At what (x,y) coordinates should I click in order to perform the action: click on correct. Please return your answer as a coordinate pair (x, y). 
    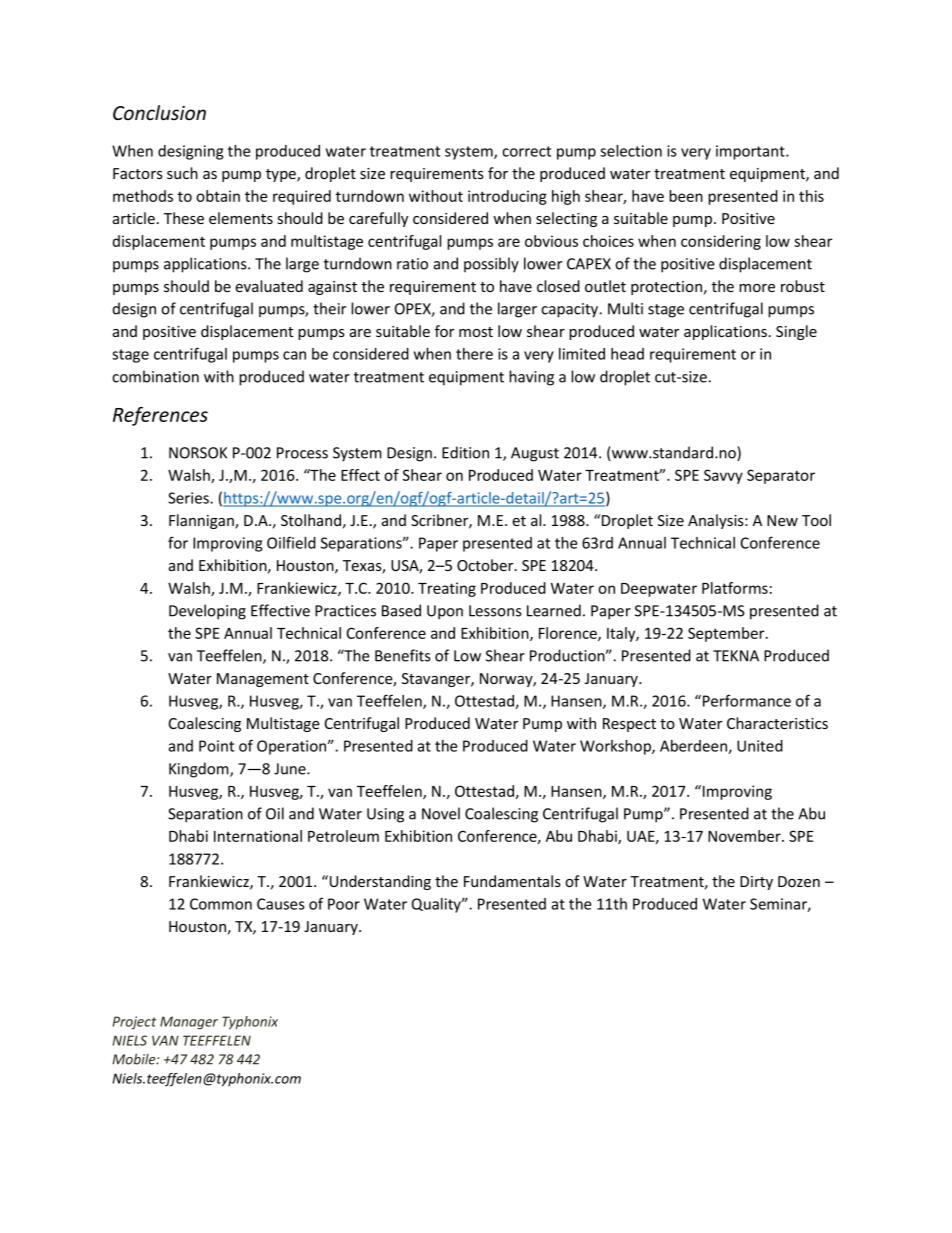
    Looking at the image, I should click on (526, 151).
